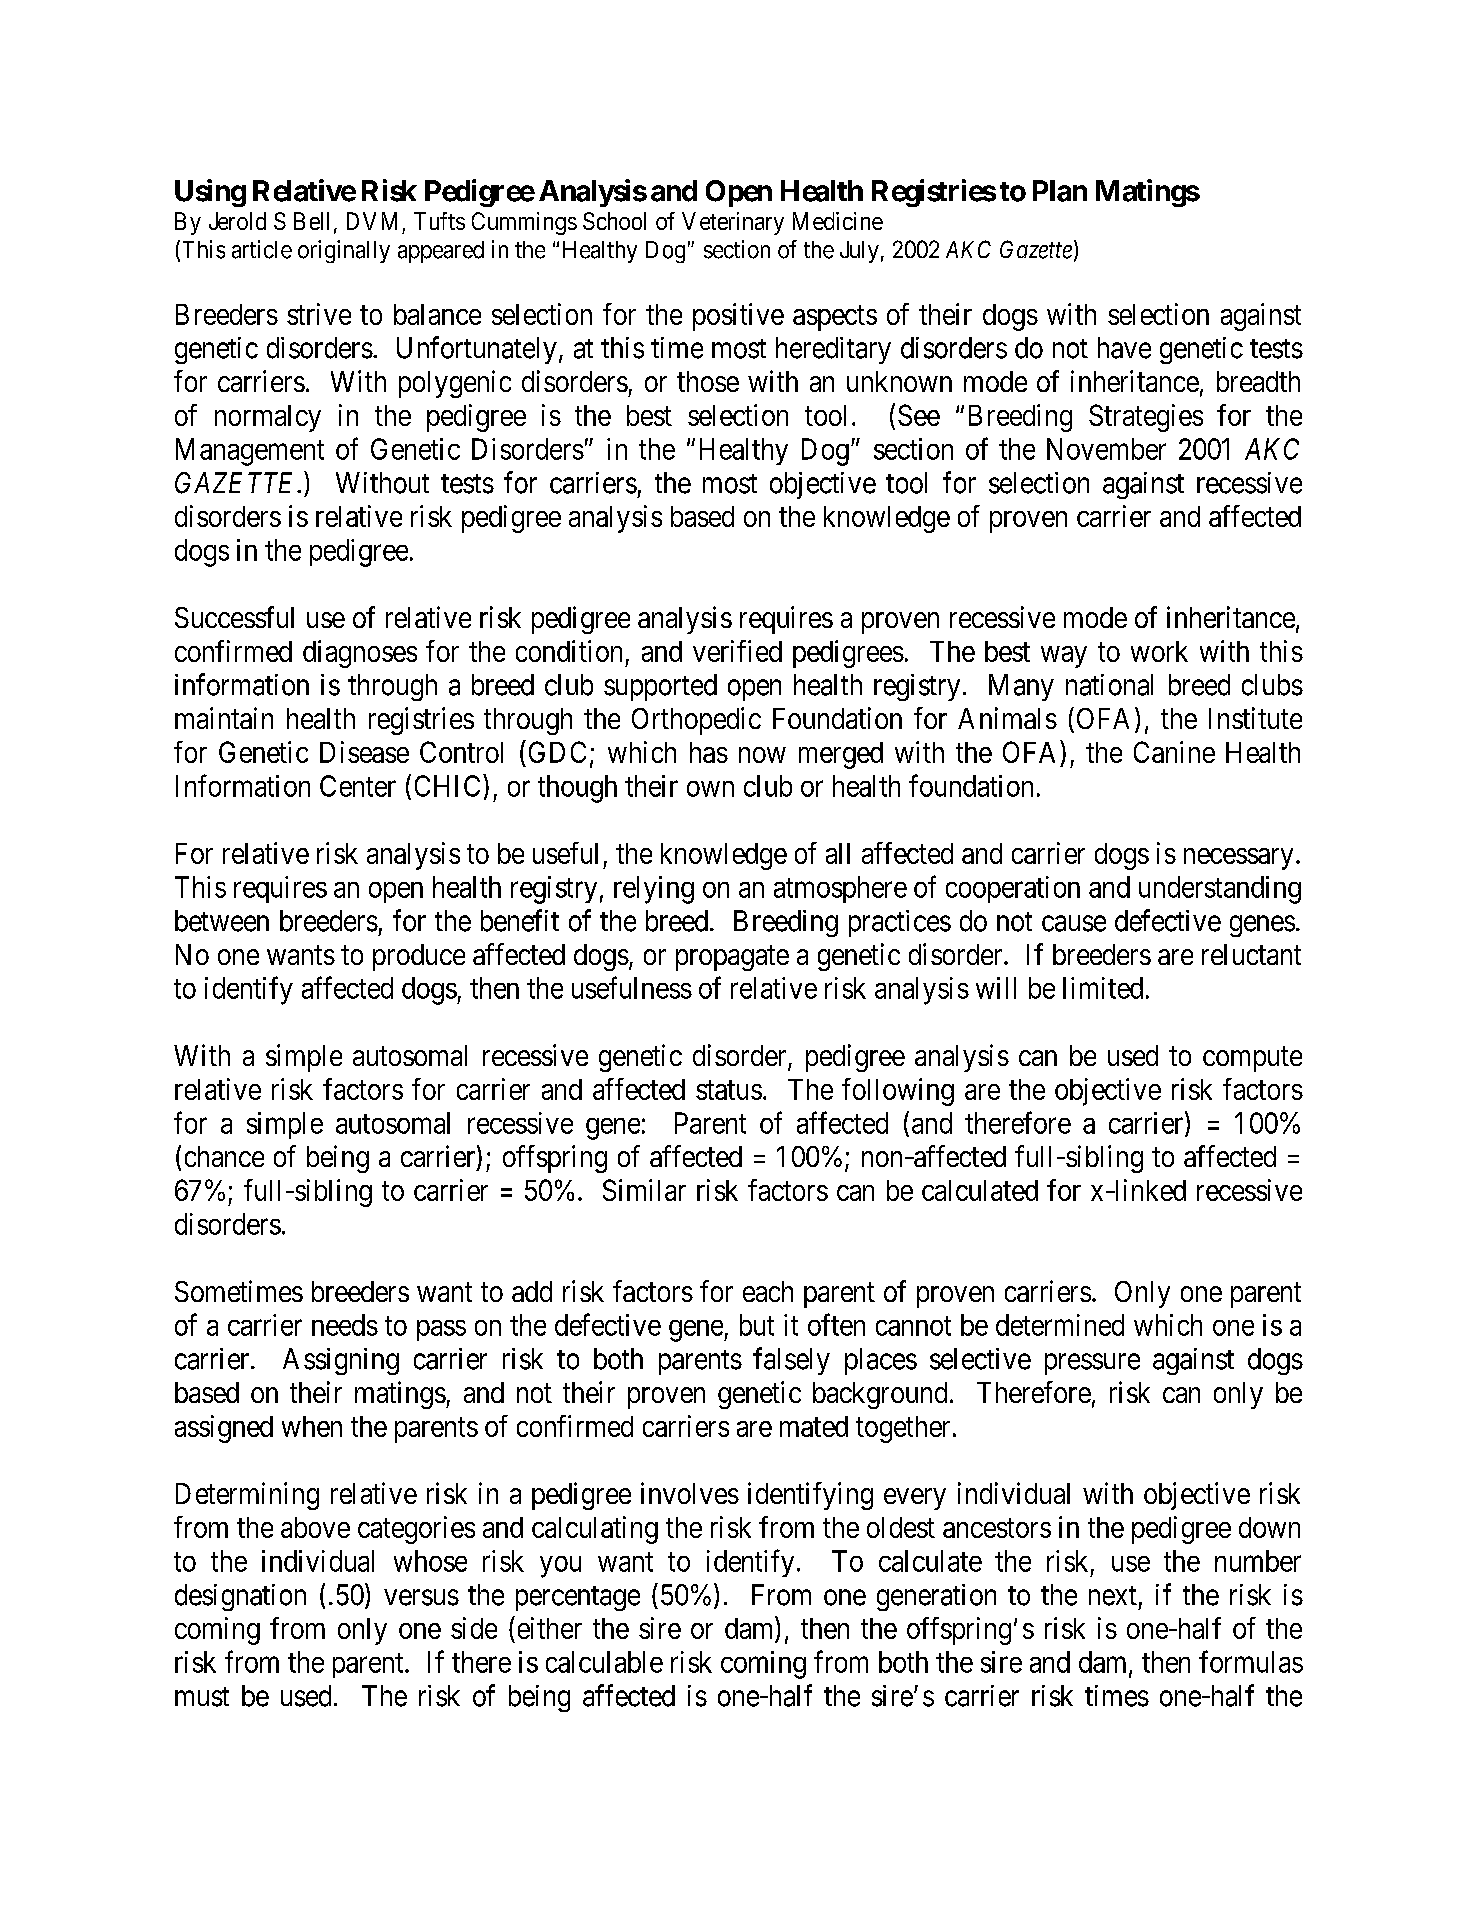  I want to click on limited, so click(1103, 988).
